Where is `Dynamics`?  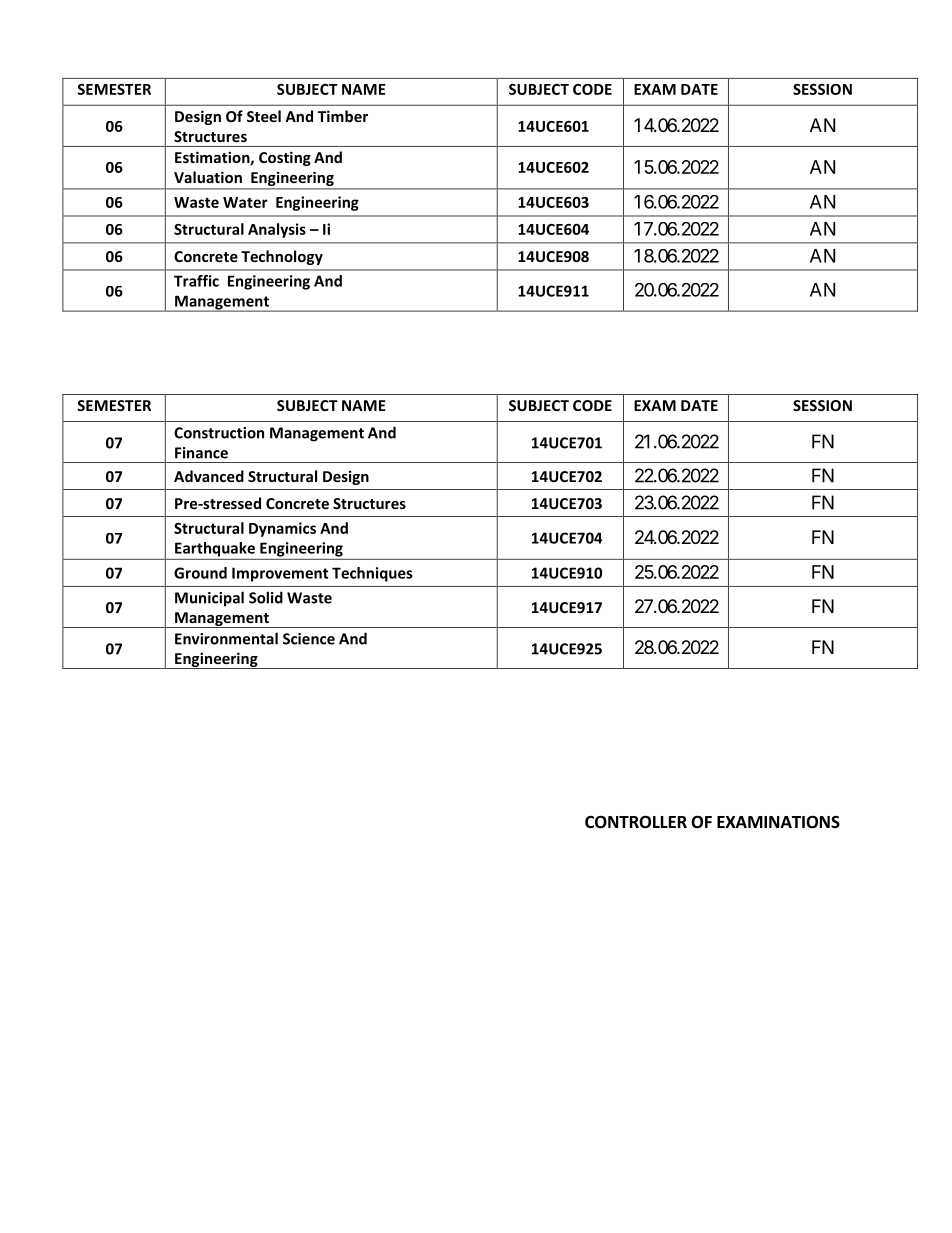 Dynamics is located at coordinates (282, 529).
